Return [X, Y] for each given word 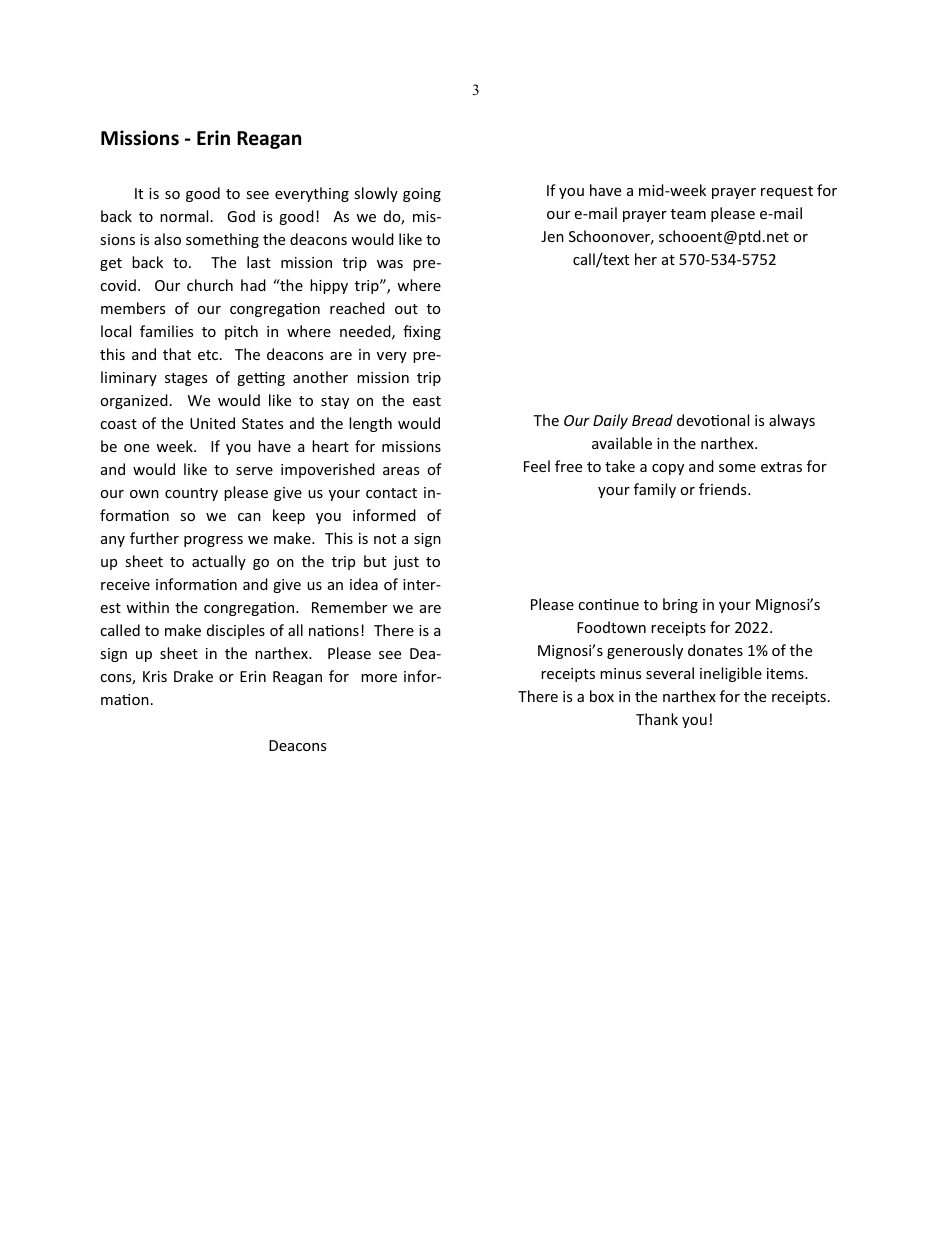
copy [668, 469]
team [688, 214]
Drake [193, 676]
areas [401, 471]
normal [184, 216]
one [136, 448]
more [379, 678]
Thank [657, 719]
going [422, 195]
